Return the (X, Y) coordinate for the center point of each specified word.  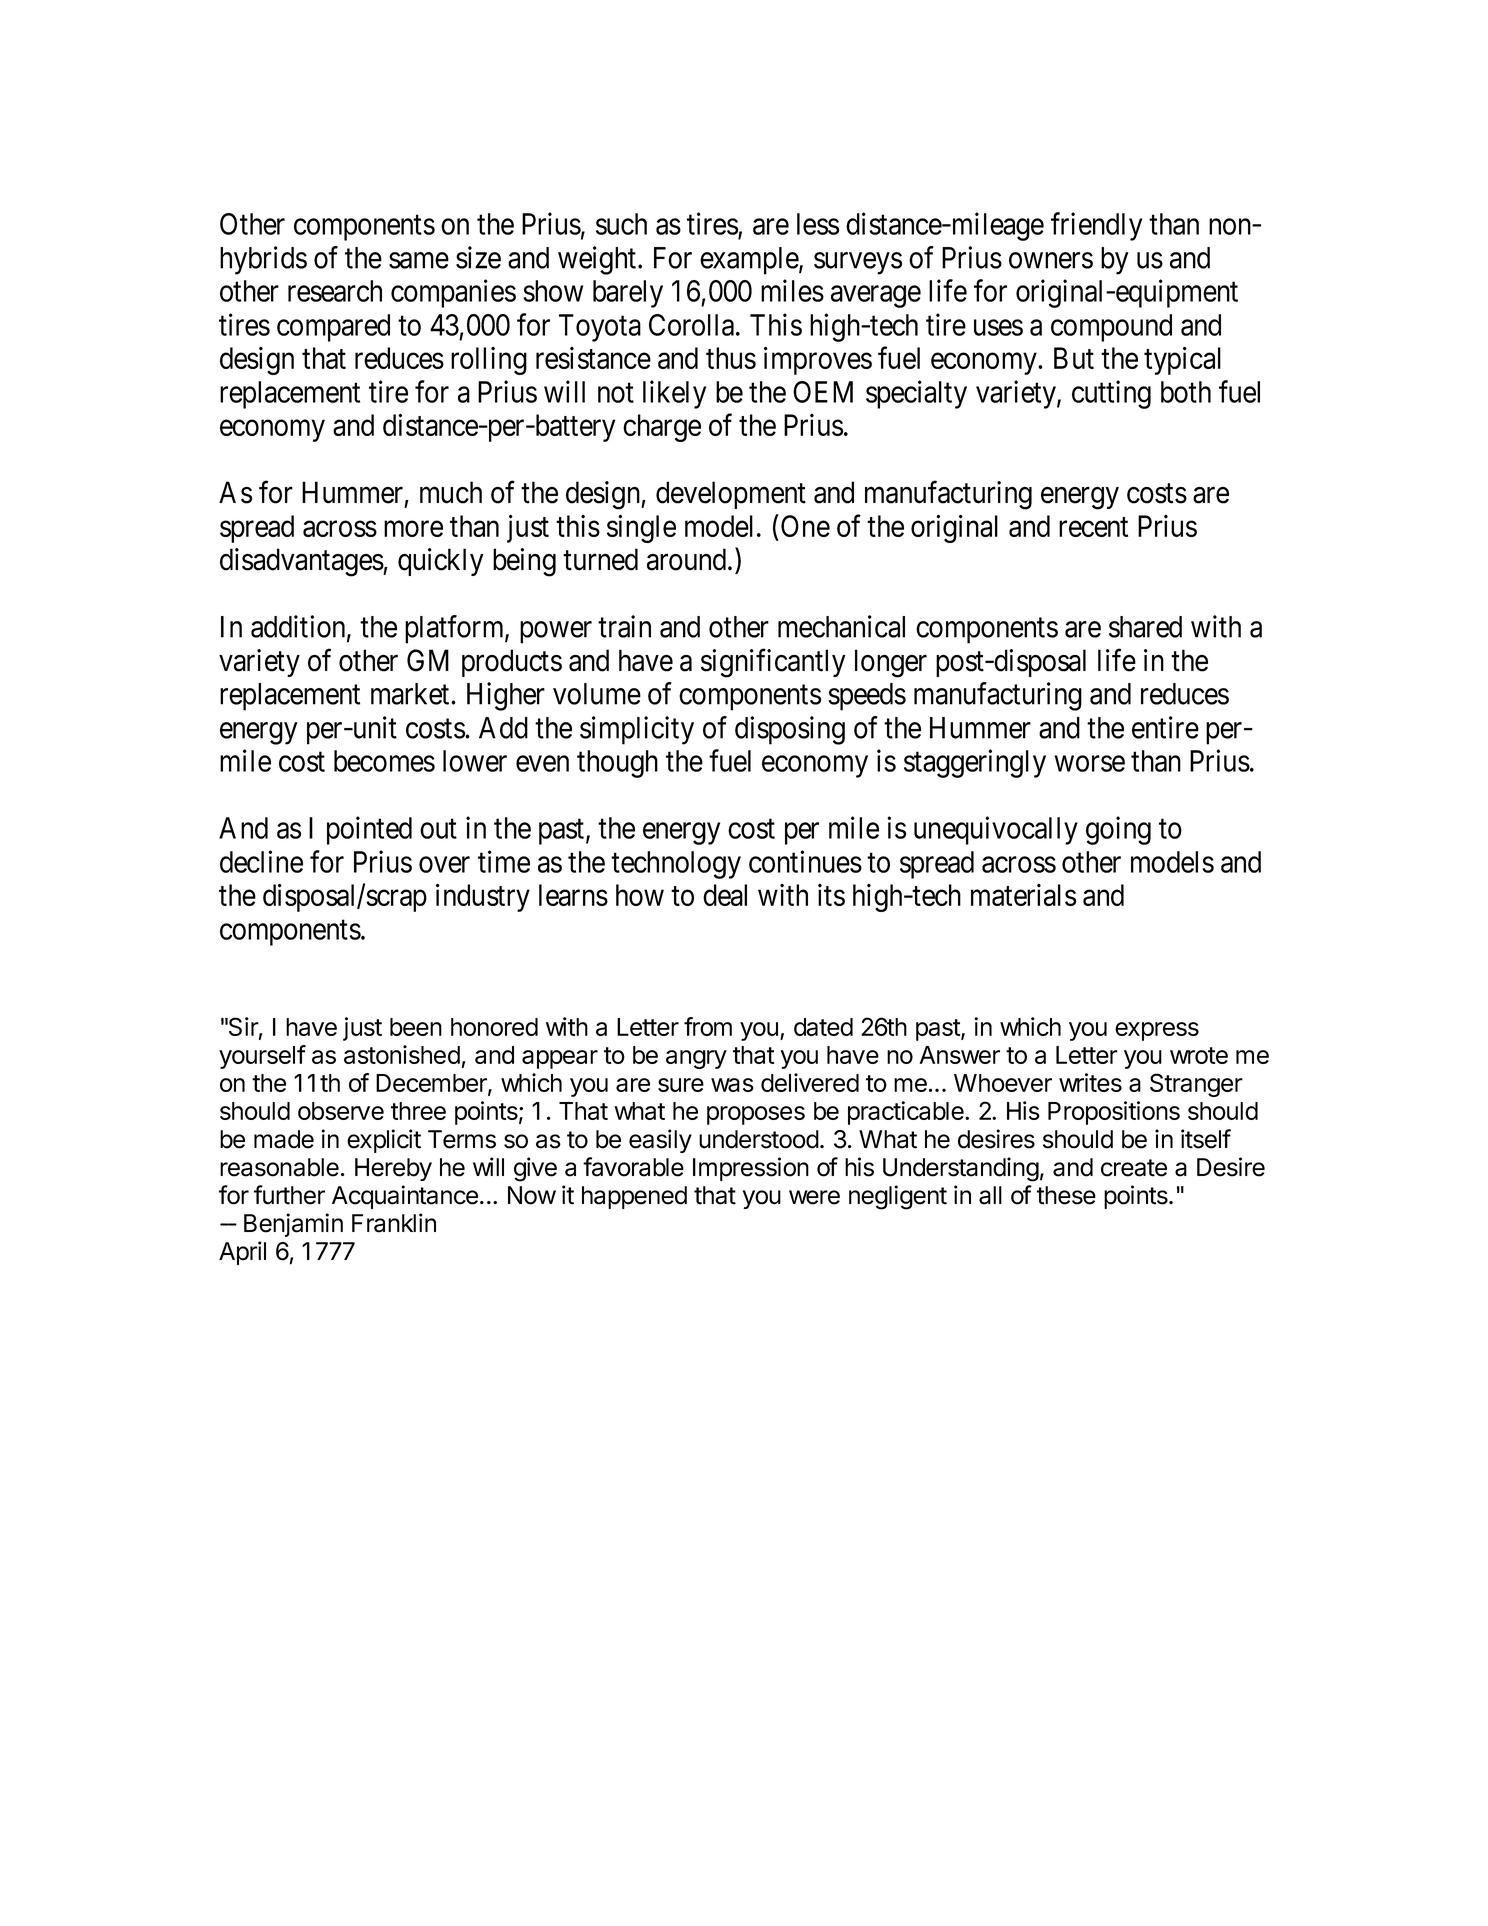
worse (1090, 764)
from (708, 1026)
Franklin (394, 1223)
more (413, 529)
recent (1093, 527)
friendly (1096, 226)
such (621, 224)
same (419, 261)
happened (634, 1197)
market (411, 694)
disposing (790, 730)
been (416, 1027)
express (1157, 1031)
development (731, 495)
